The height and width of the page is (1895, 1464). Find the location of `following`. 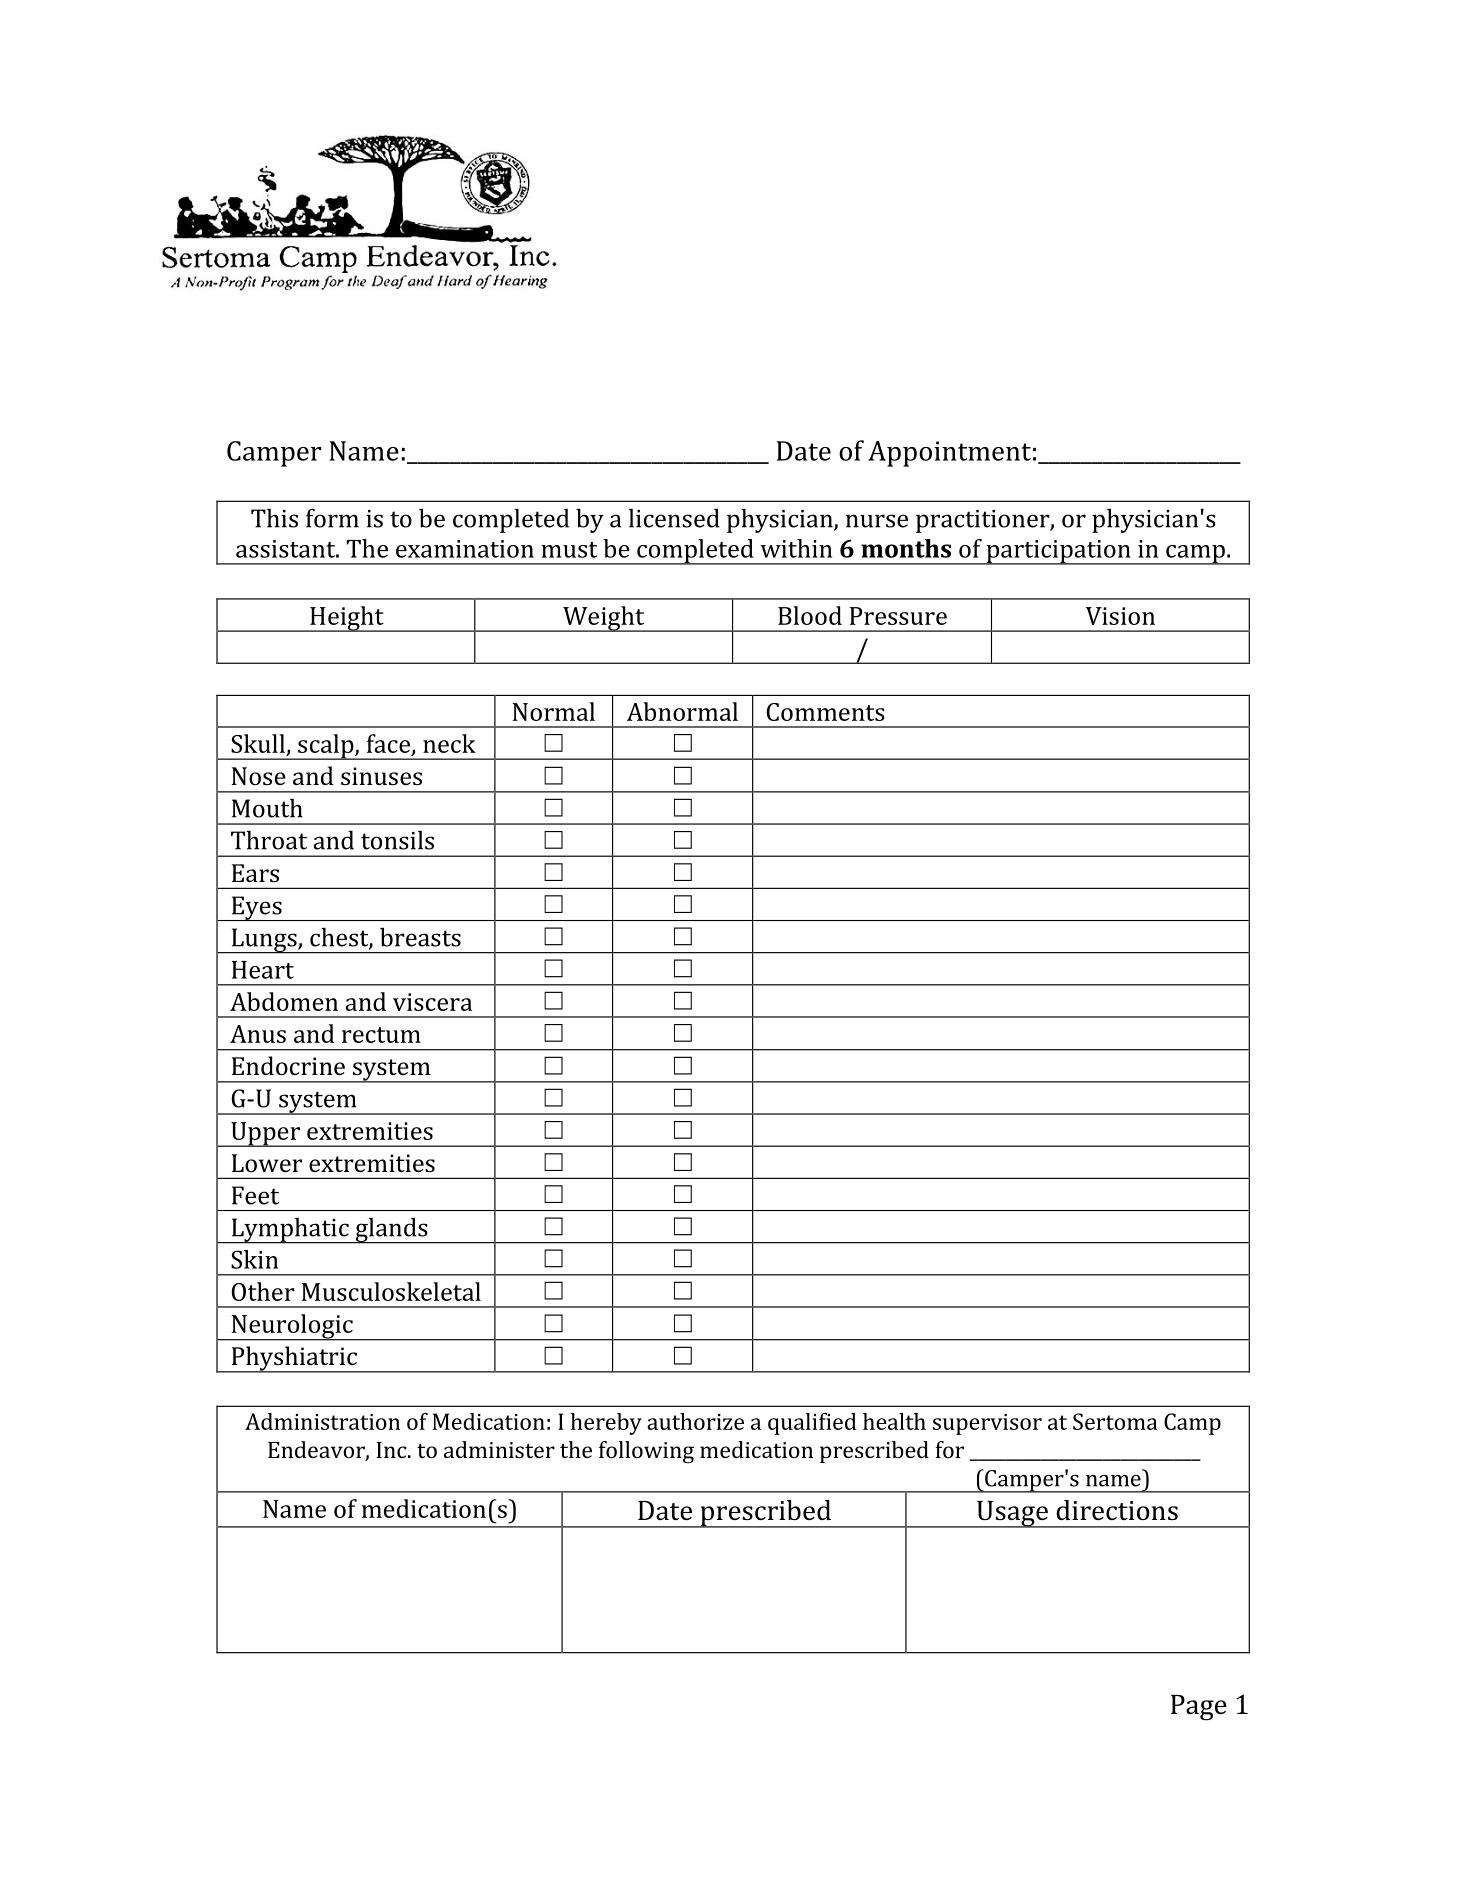

following is located at coordinates (646, 1452).
